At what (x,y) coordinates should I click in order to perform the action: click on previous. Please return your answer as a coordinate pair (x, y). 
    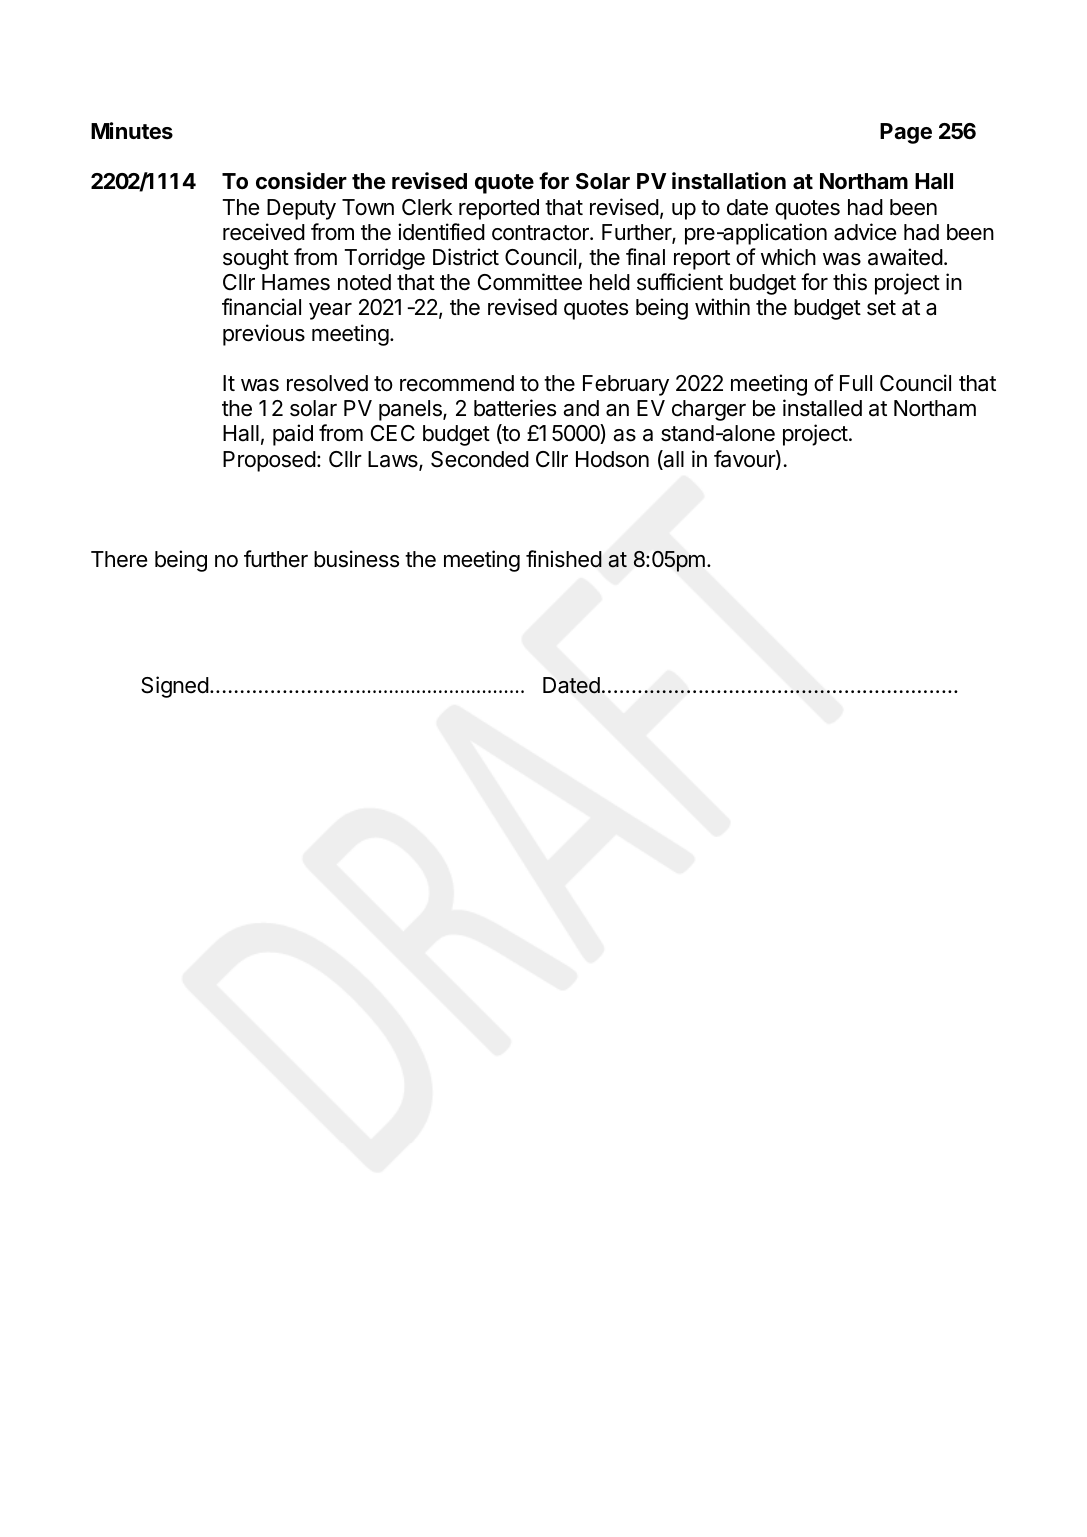
    Looking at the image, I should click on (264, 335).
